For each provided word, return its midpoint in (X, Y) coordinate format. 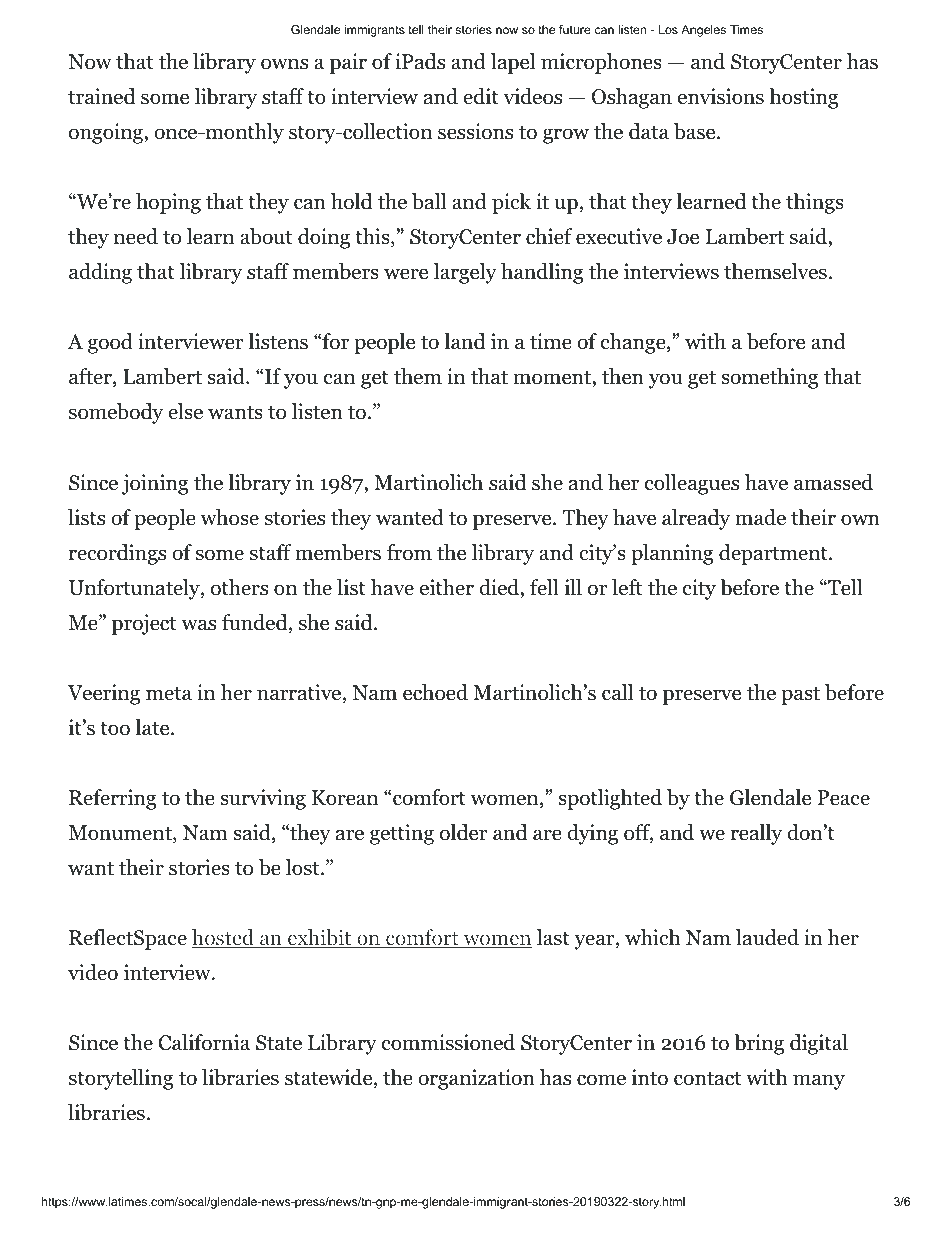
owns (284, 64)
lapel (513, 63)
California (204, 1042)
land (465, 341)
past (800, 695)
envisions (721, 96)
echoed (435, 692)
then (623, 376)
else (185, 411)
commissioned (448, 1042)
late (153, 727)
